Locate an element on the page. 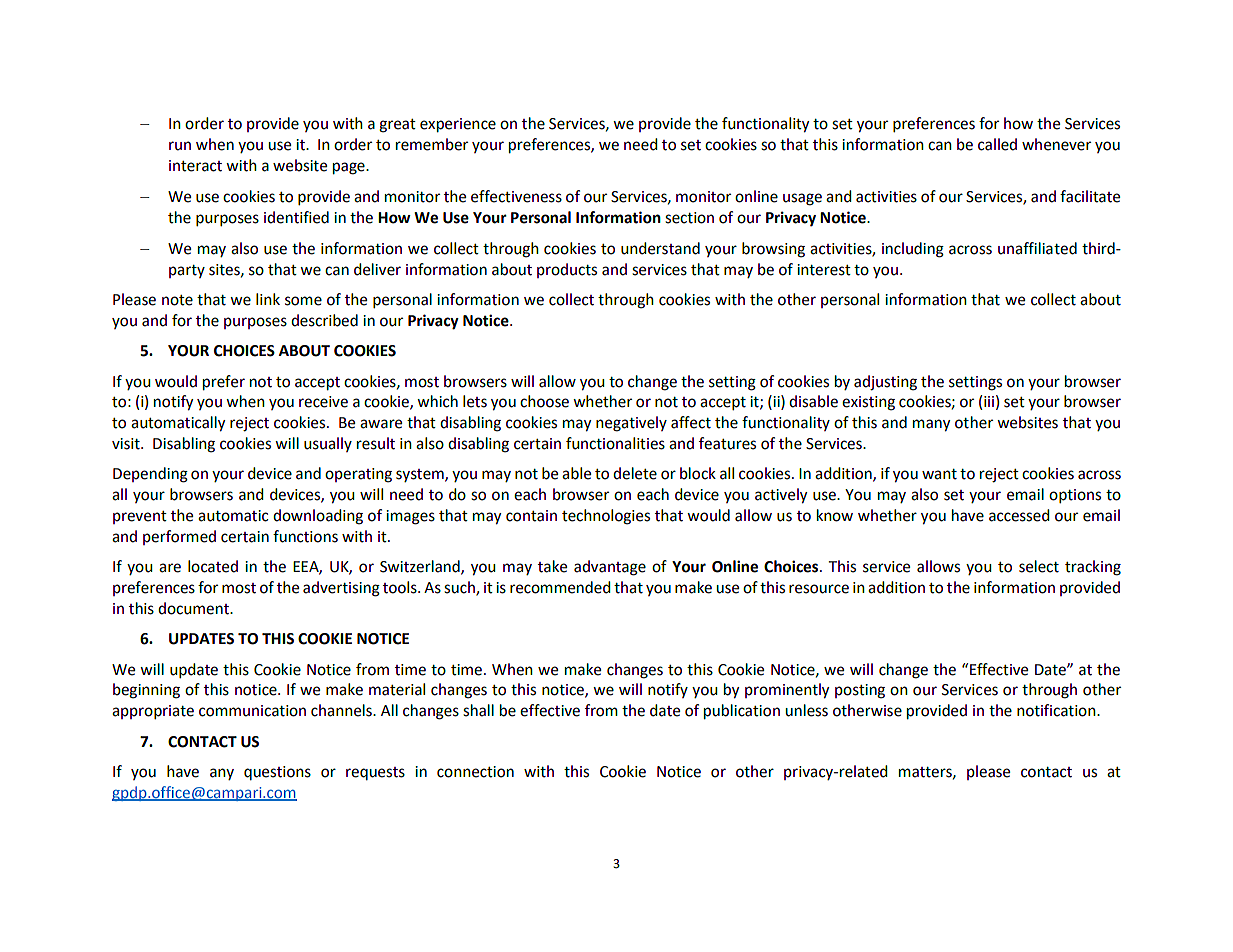 The height and width of the page is (952, 1233). link is located at coordinates (268, 299).
